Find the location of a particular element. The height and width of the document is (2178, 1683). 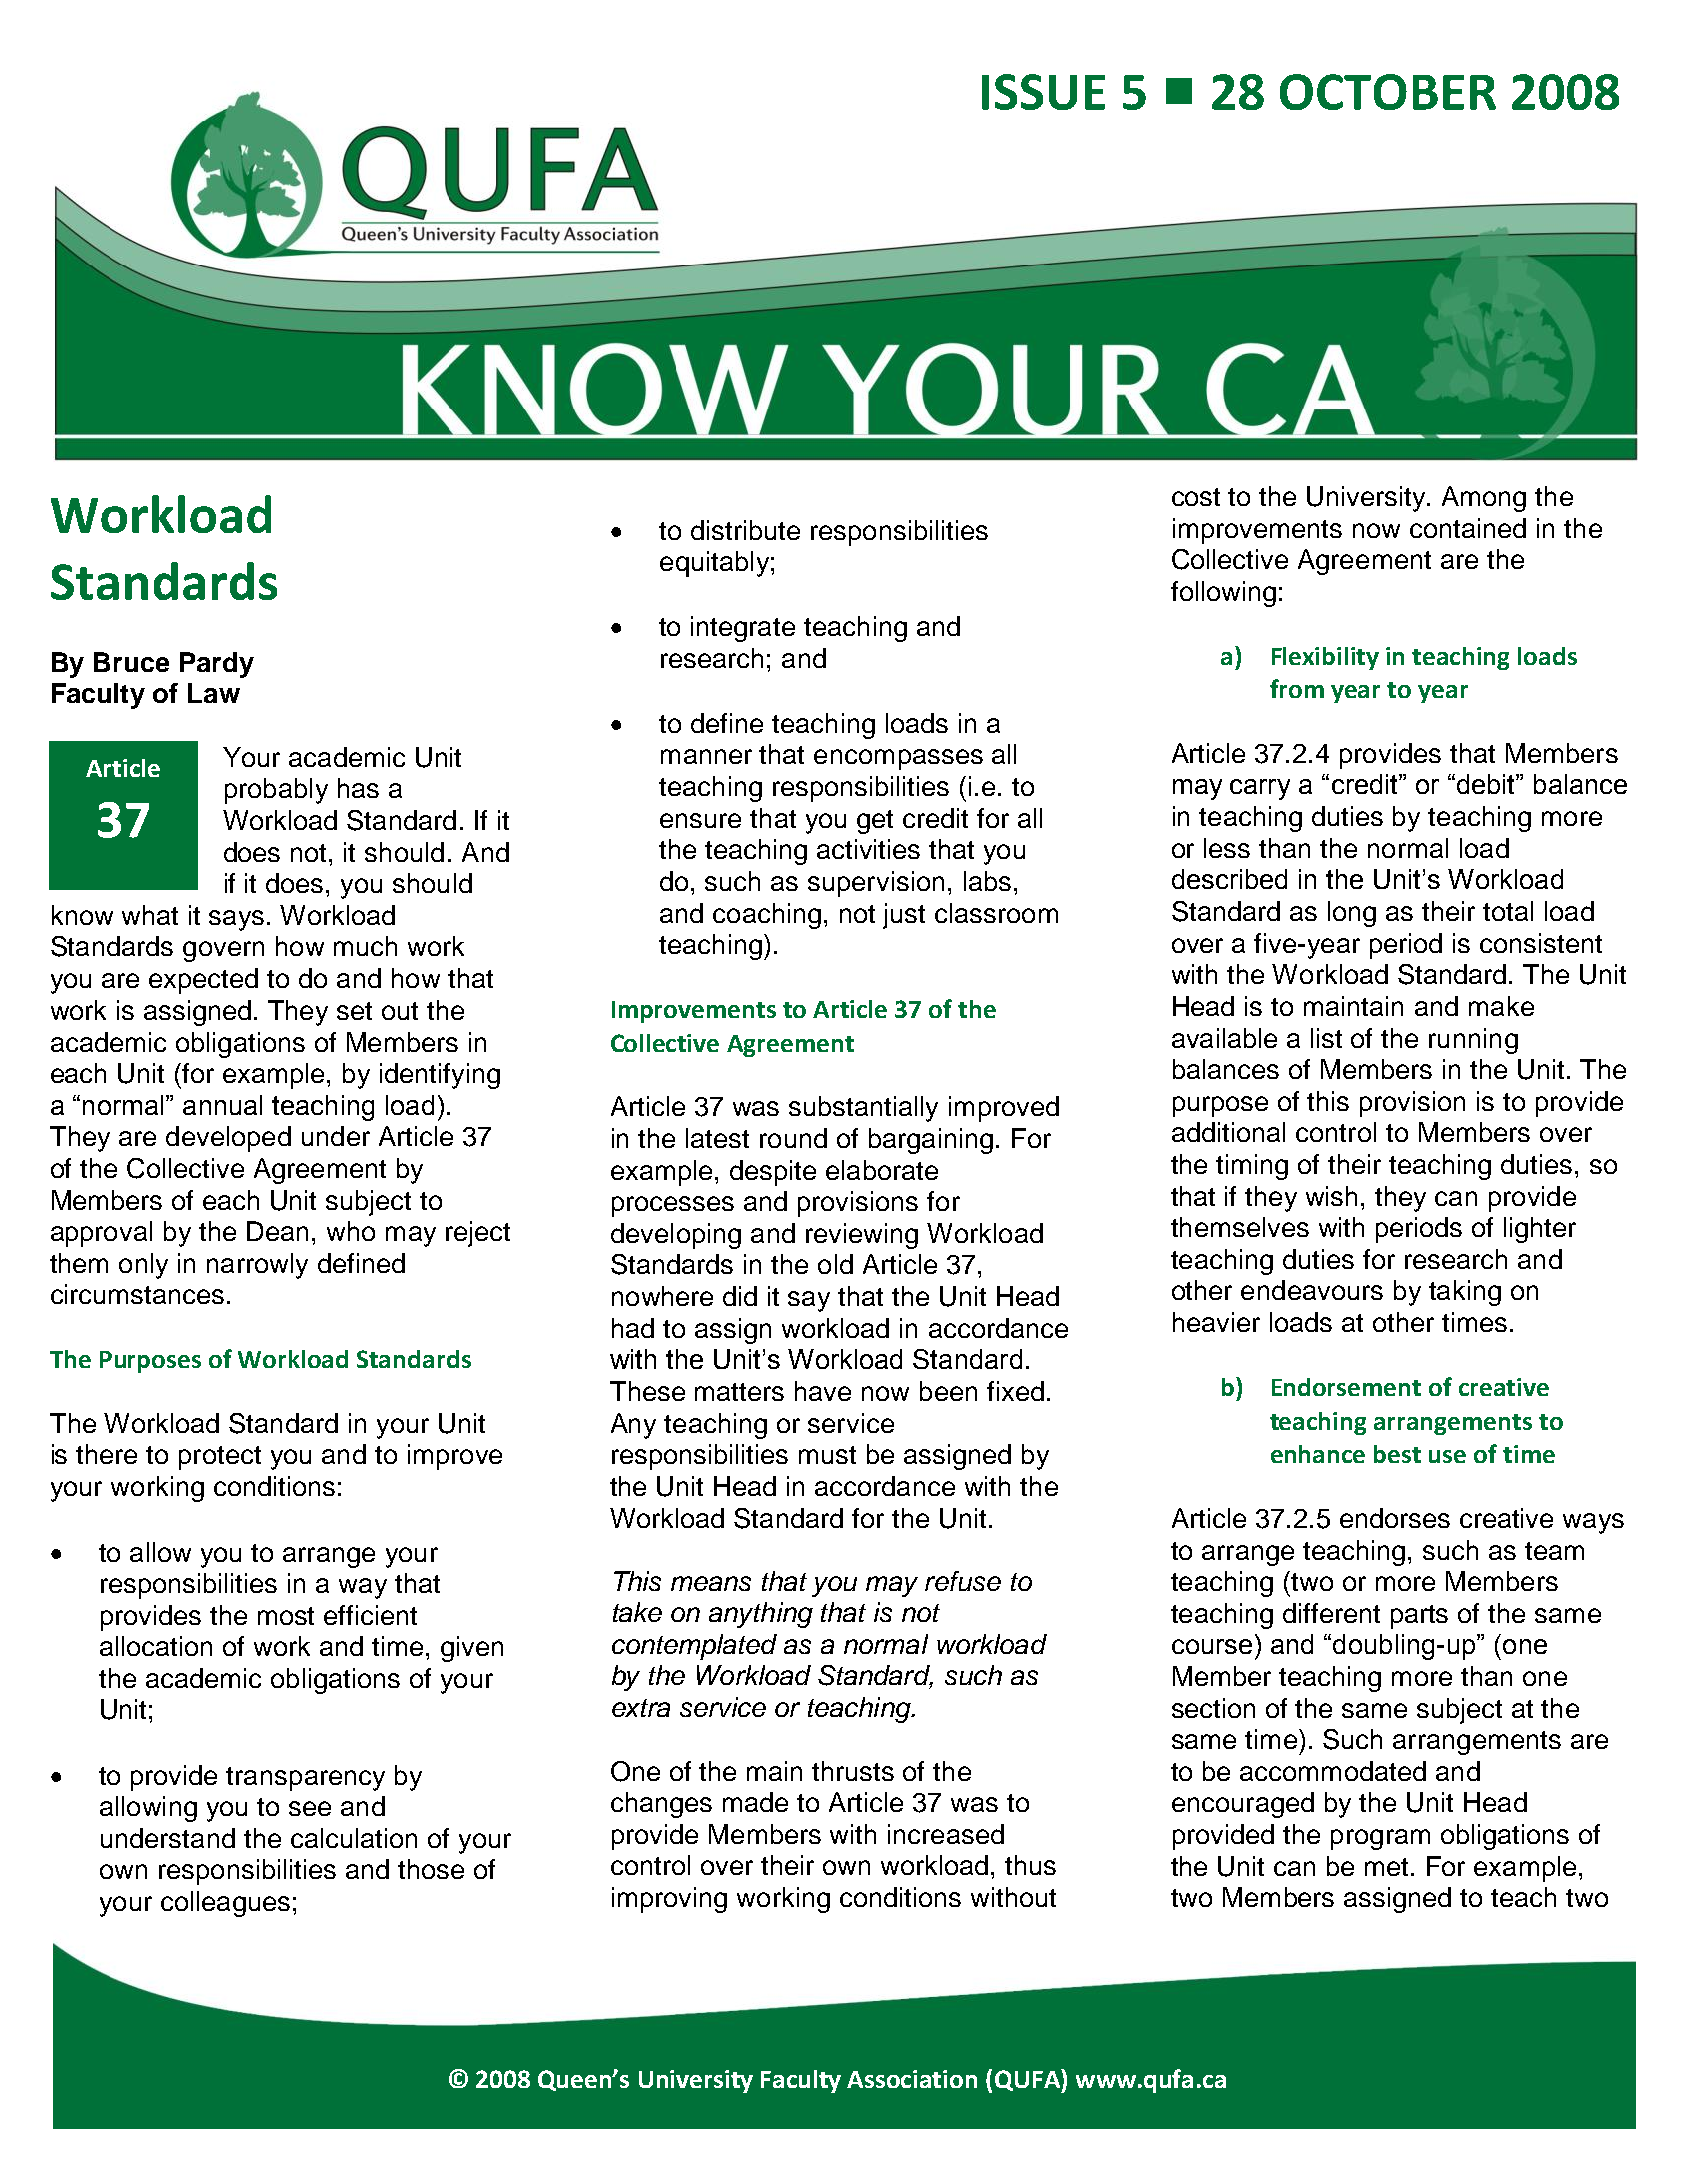

OCTOBER is located at coordinates (1388, 92).
